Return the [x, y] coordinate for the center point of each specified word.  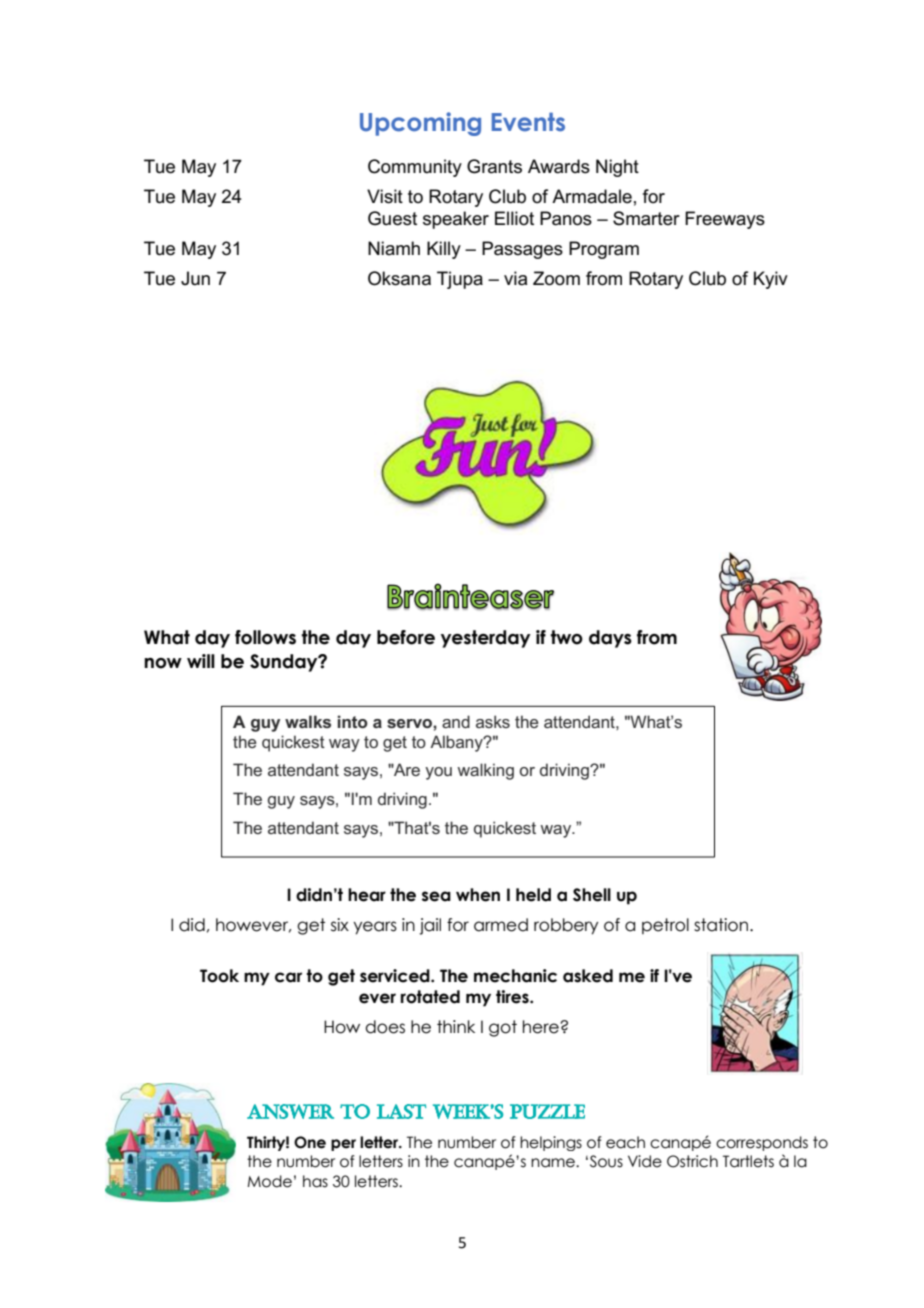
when [478, 895]
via [515, 278]
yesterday [486, 639]
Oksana [399, 278]
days [610, 639]
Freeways [725, 220]
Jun [195, 278]
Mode [269, 1181]
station [721, 925]
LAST [401, 1111]
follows [265, 637]
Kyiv [771, 280]
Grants [494, 166]
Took [219, 976]
